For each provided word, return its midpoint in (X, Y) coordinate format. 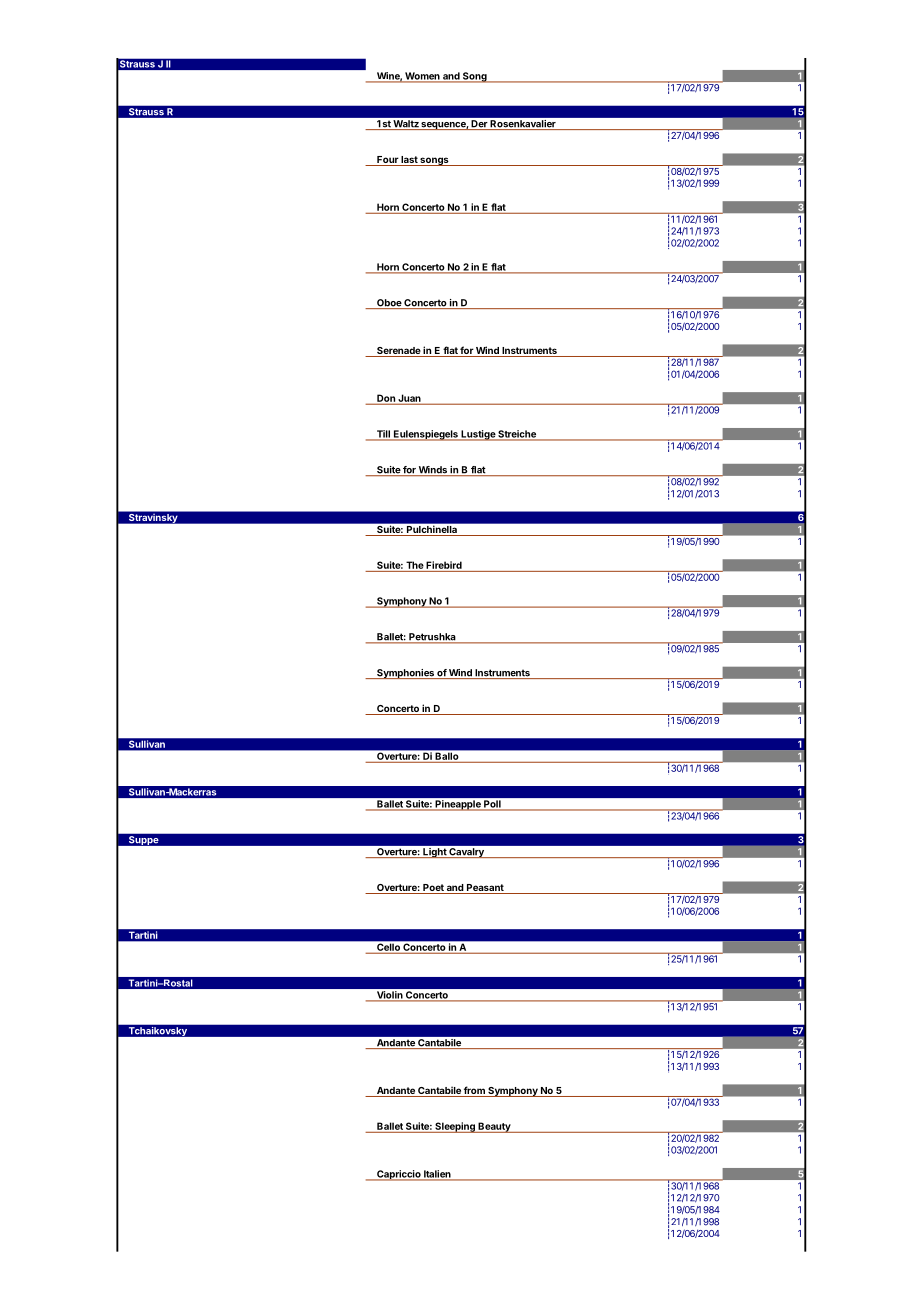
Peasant (485, 889)
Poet (433, 889)
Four (387, 161)
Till (383, 435)
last (409, 161)
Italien (437, 1175)
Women (422, 77)
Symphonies (405, 674)
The (415, 565)
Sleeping (455, 1127)
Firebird (444, 565)
